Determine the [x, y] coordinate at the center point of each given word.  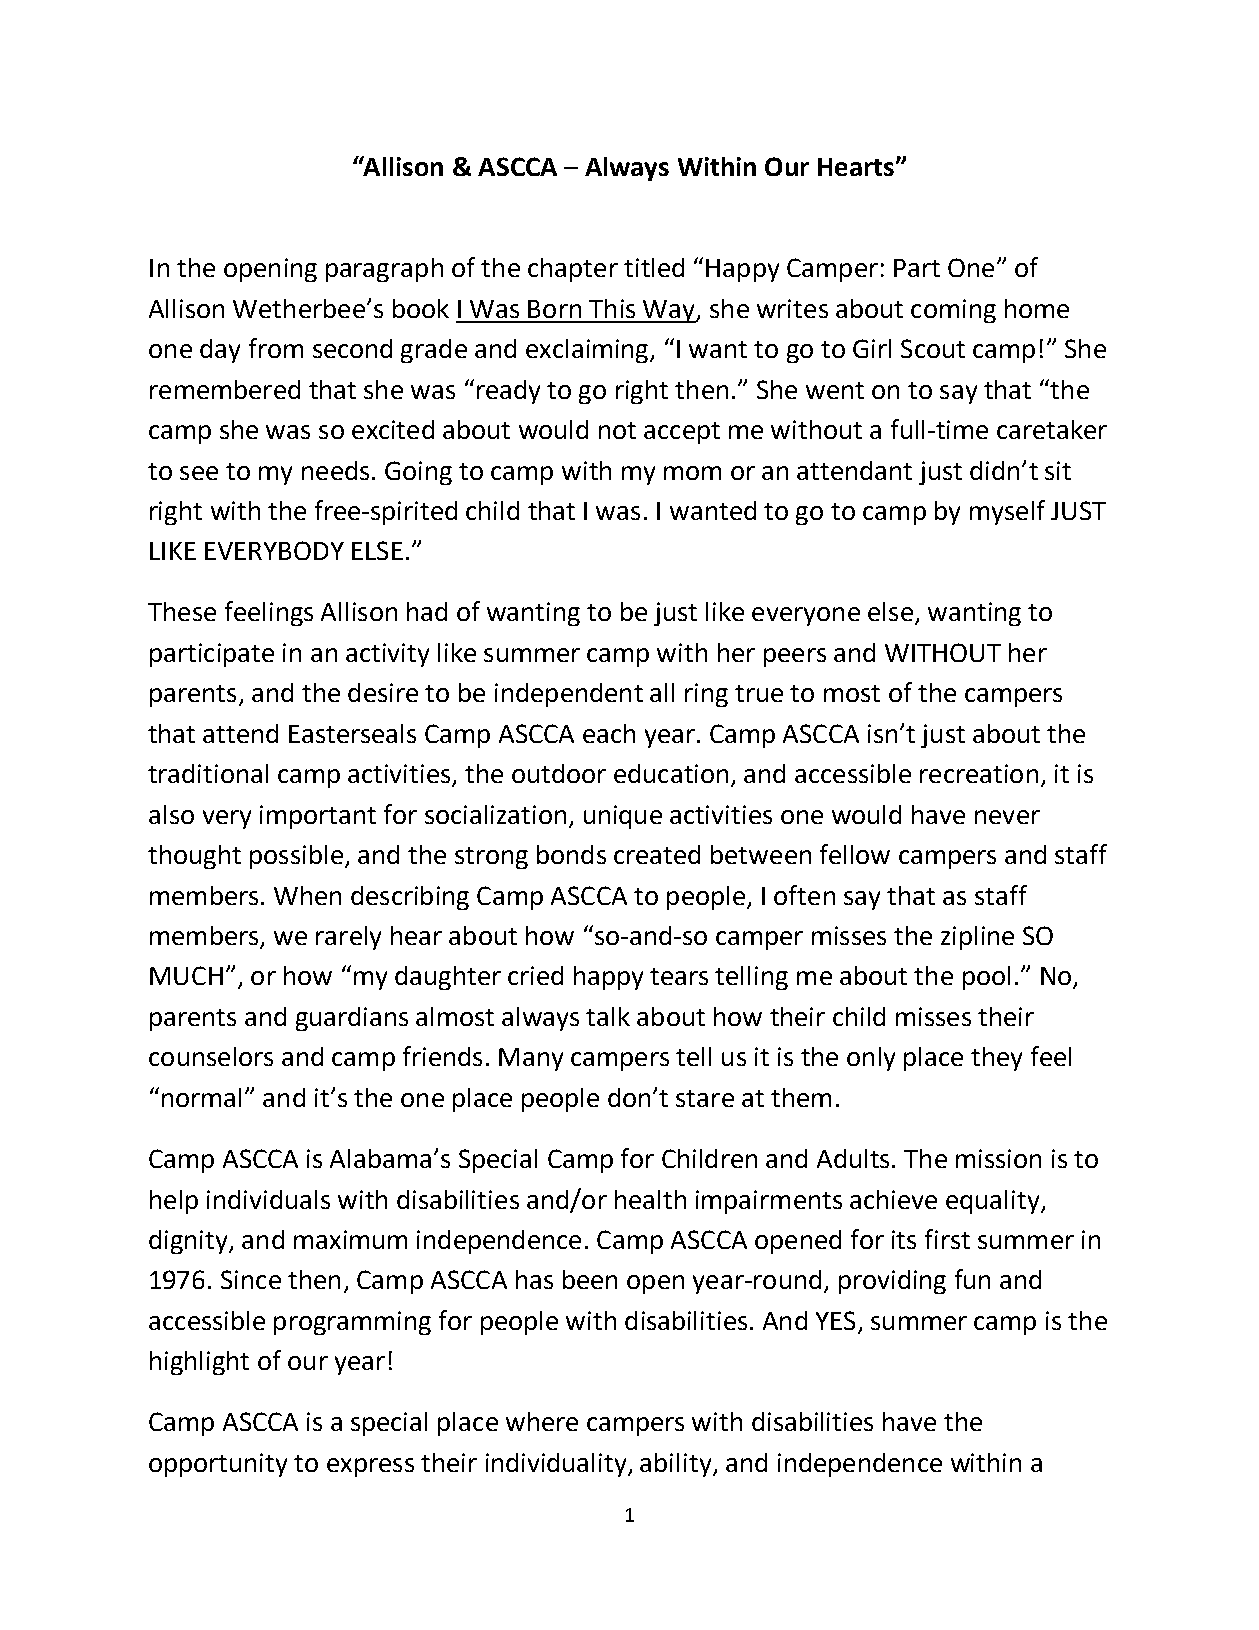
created [657, 854]
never [1007, 817]
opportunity [218, 1465]
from [276, 348]
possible [296, 857]
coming [953, 311]
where [542, 1421]
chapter [573, 270]
